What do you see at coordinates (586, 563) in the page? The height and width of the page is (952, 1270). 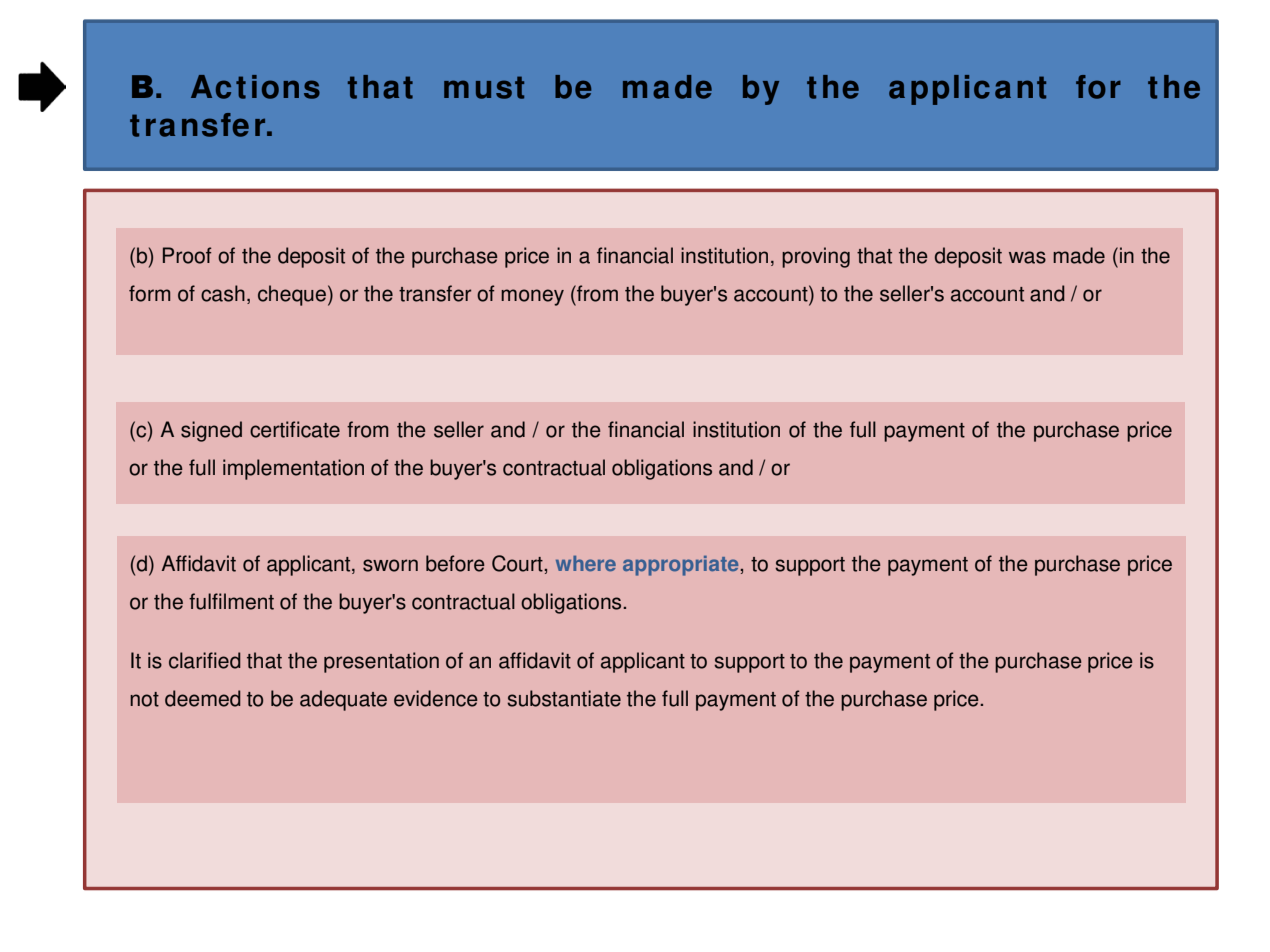 I see `where` at bounding box center [586, 563].
